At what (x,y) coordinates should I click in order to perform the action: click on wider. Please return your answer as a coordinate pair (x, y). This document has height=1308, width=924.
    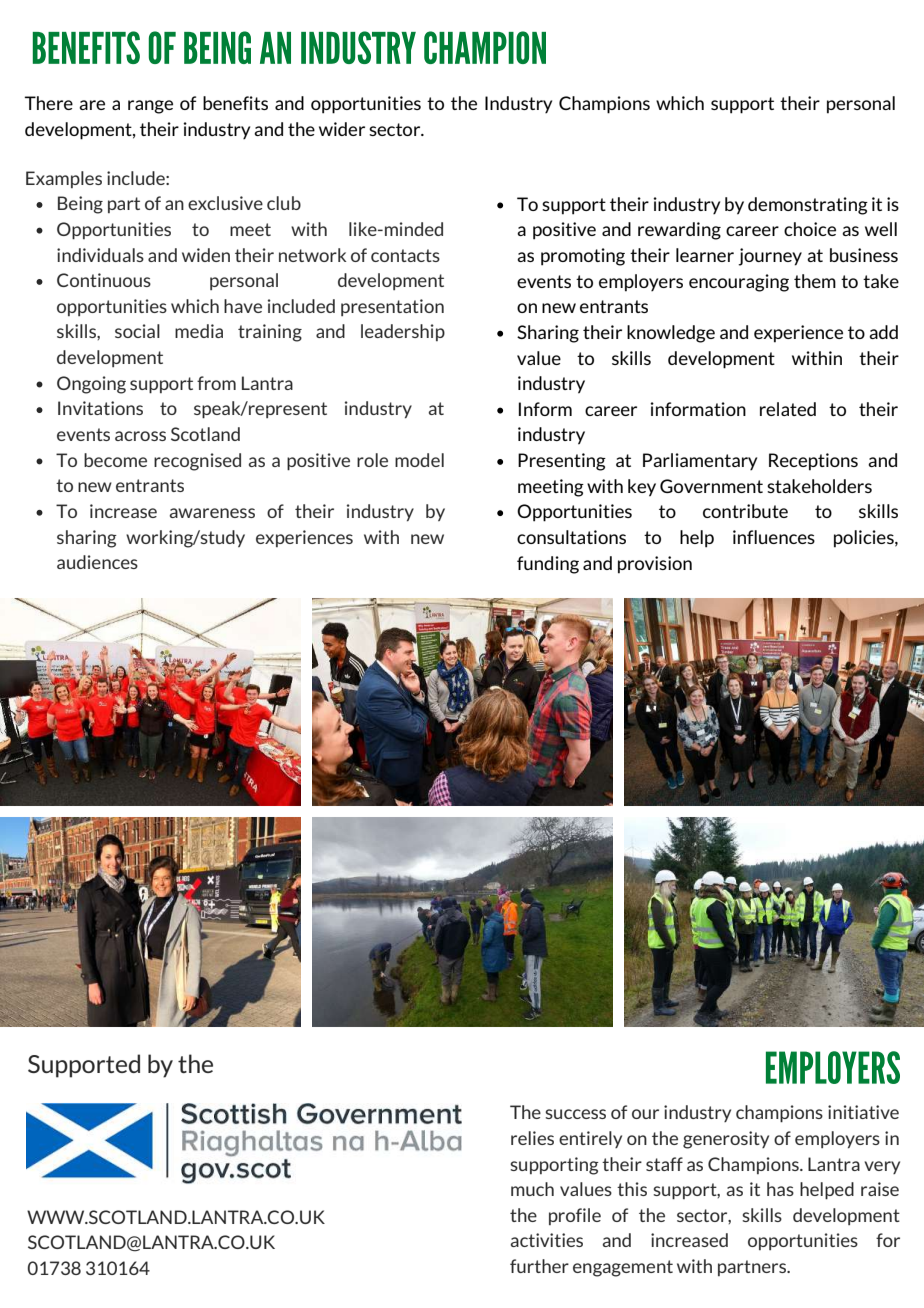
    Looking at the image, I should click on (342, 129).
